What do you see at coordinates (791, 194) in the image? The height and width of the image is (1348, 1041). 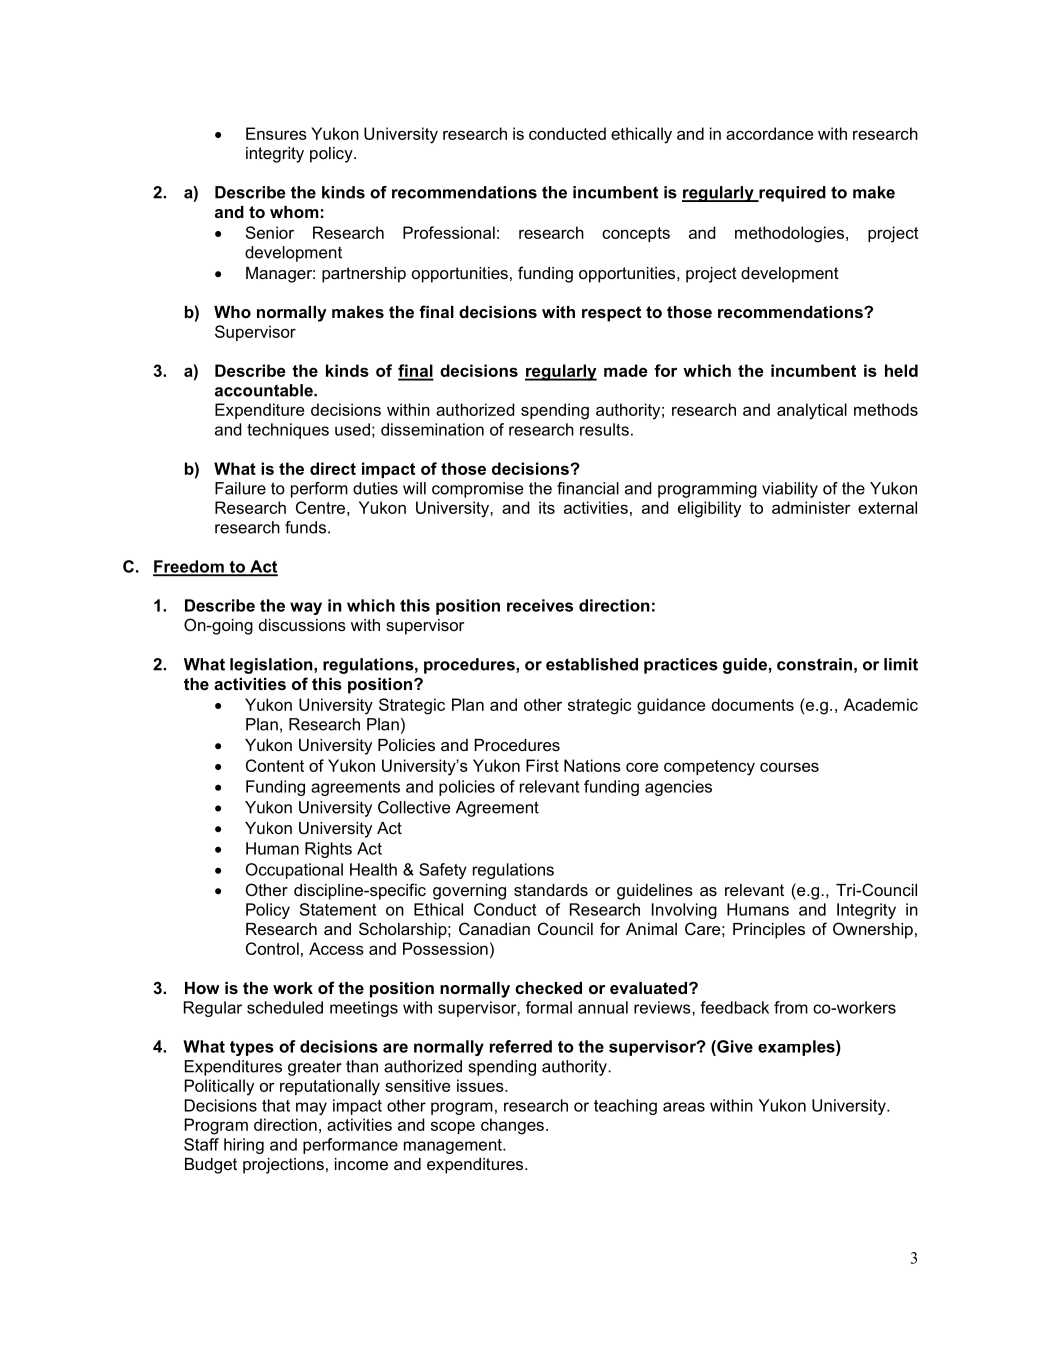 I see `required` at bounding box center [791, 194].
